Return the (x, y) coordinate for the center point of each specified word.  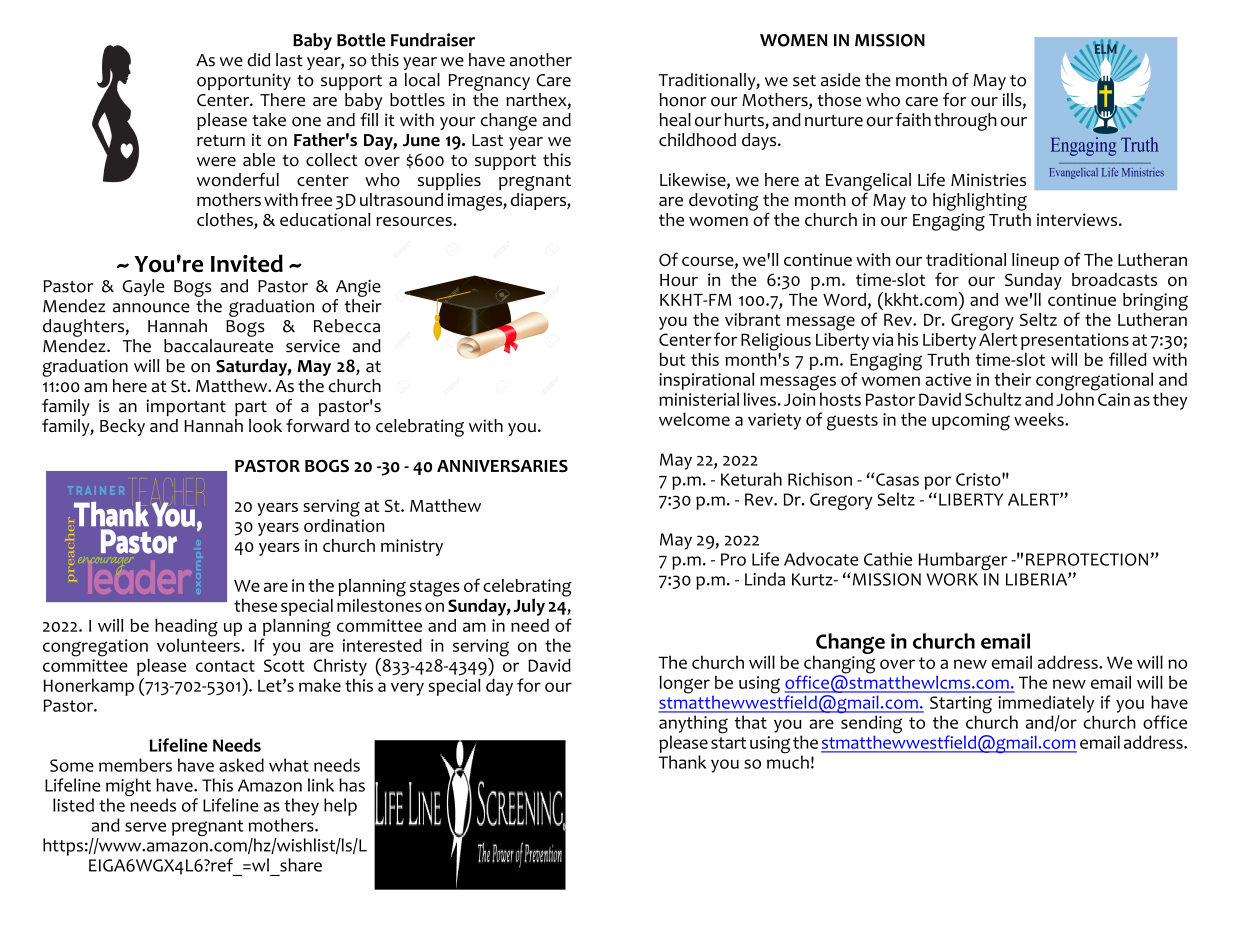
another (541, 60)
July (529, 607)
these (255, 605)
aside (840, 80)
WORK (952, 579)
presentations (1075, 341)
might (128, 788)
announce (151, 308)
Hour (679, 280)
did (258, 60)
